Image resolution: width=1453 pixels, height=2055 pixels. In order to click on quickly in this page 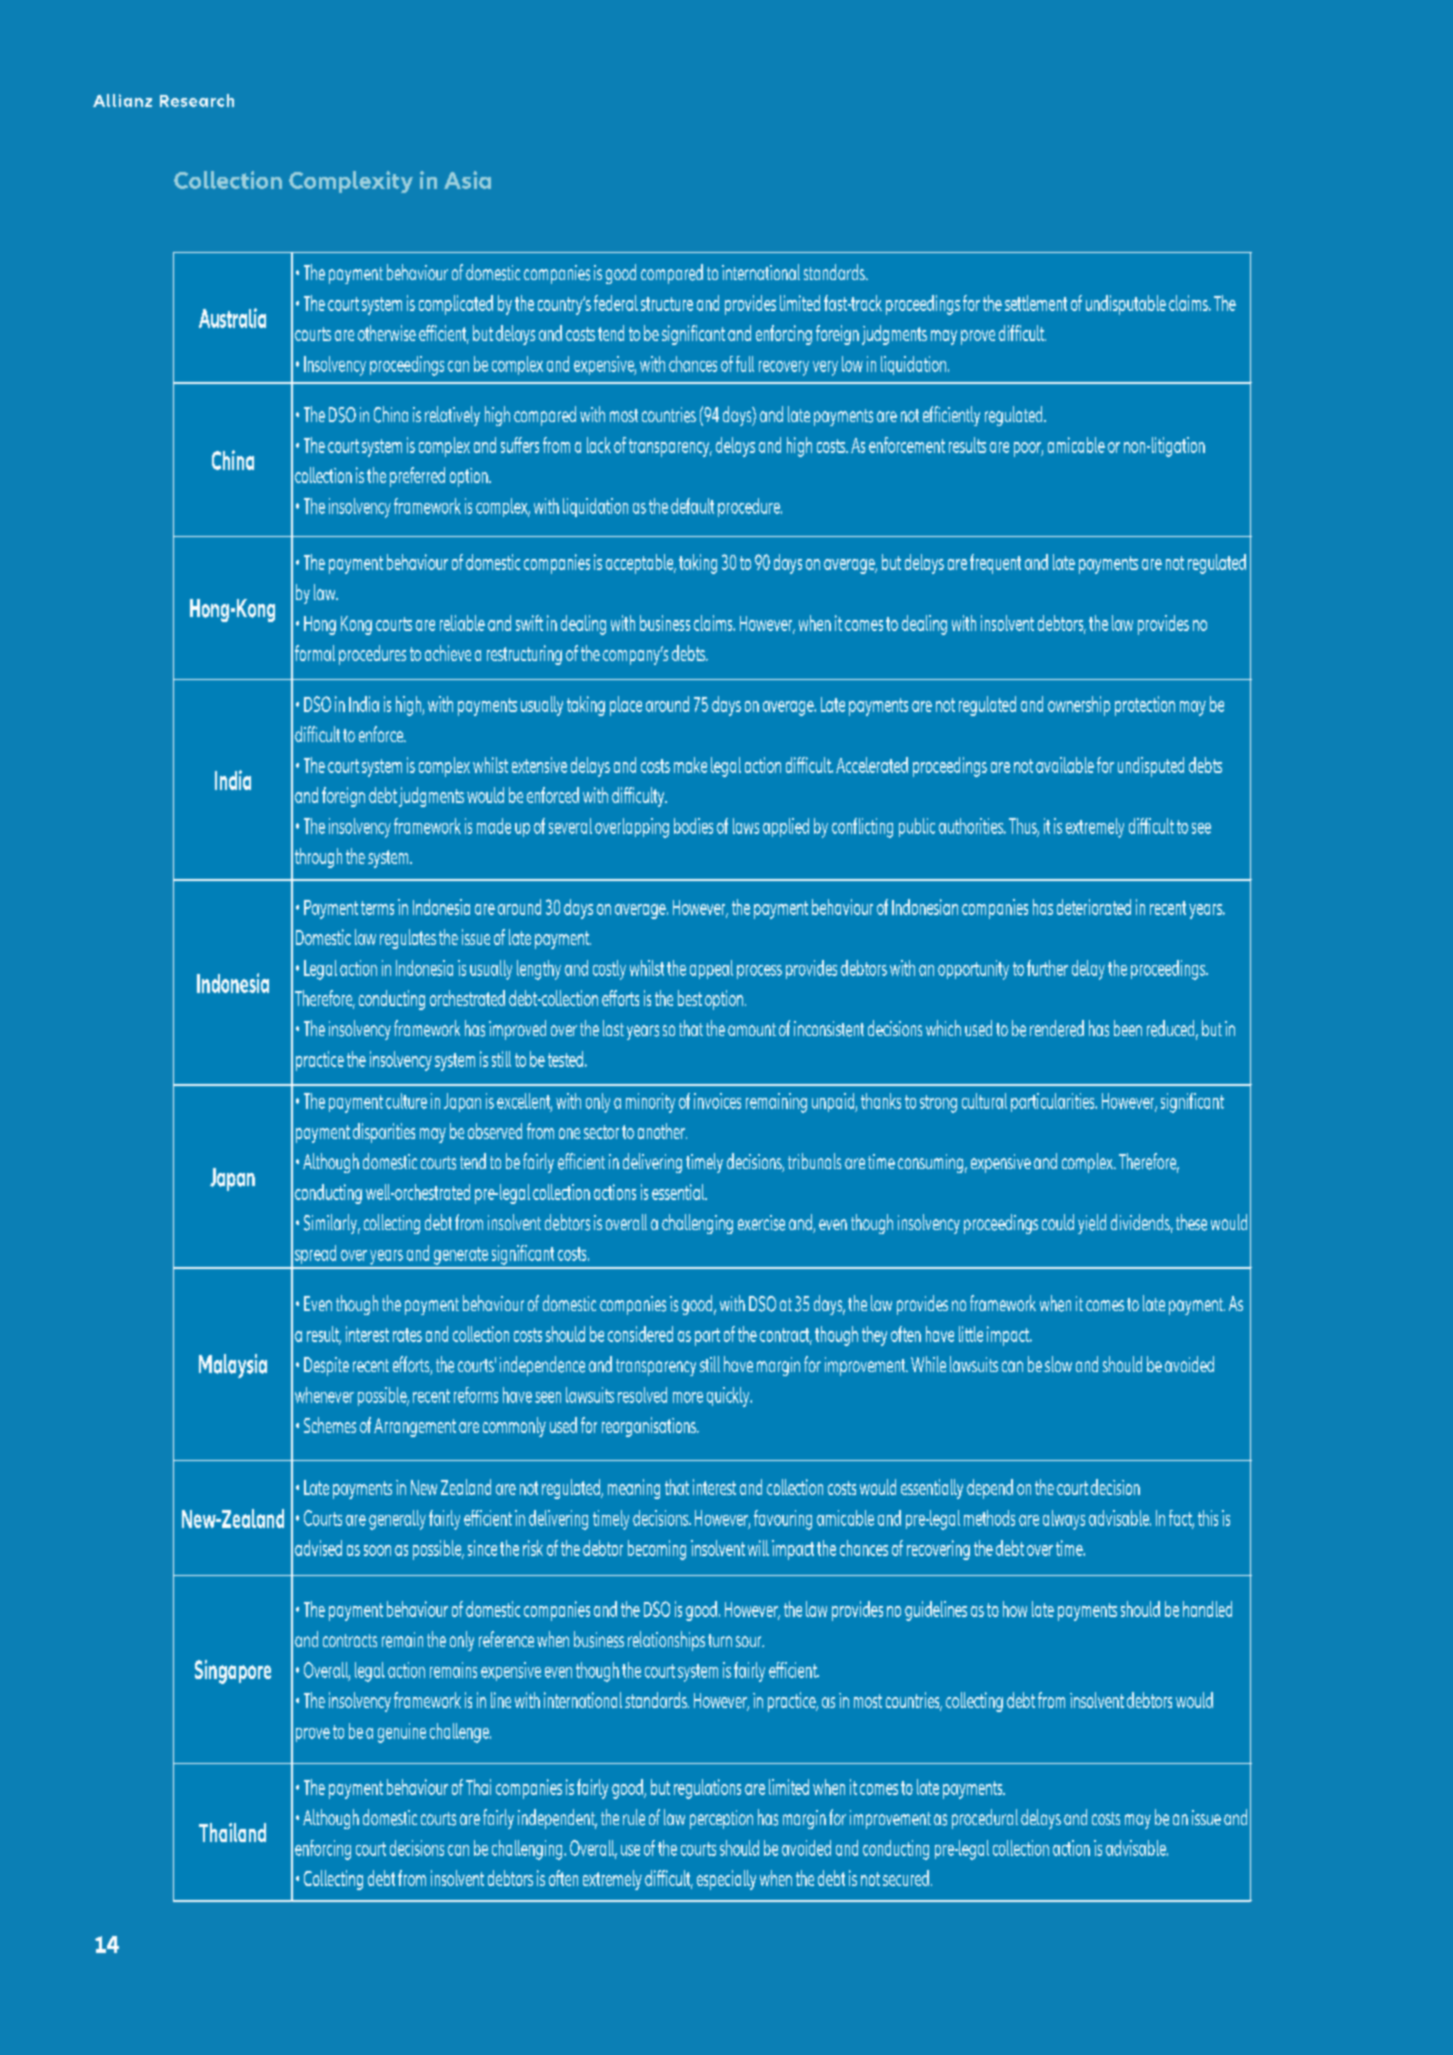, I will do `click(729, 1397)`.
